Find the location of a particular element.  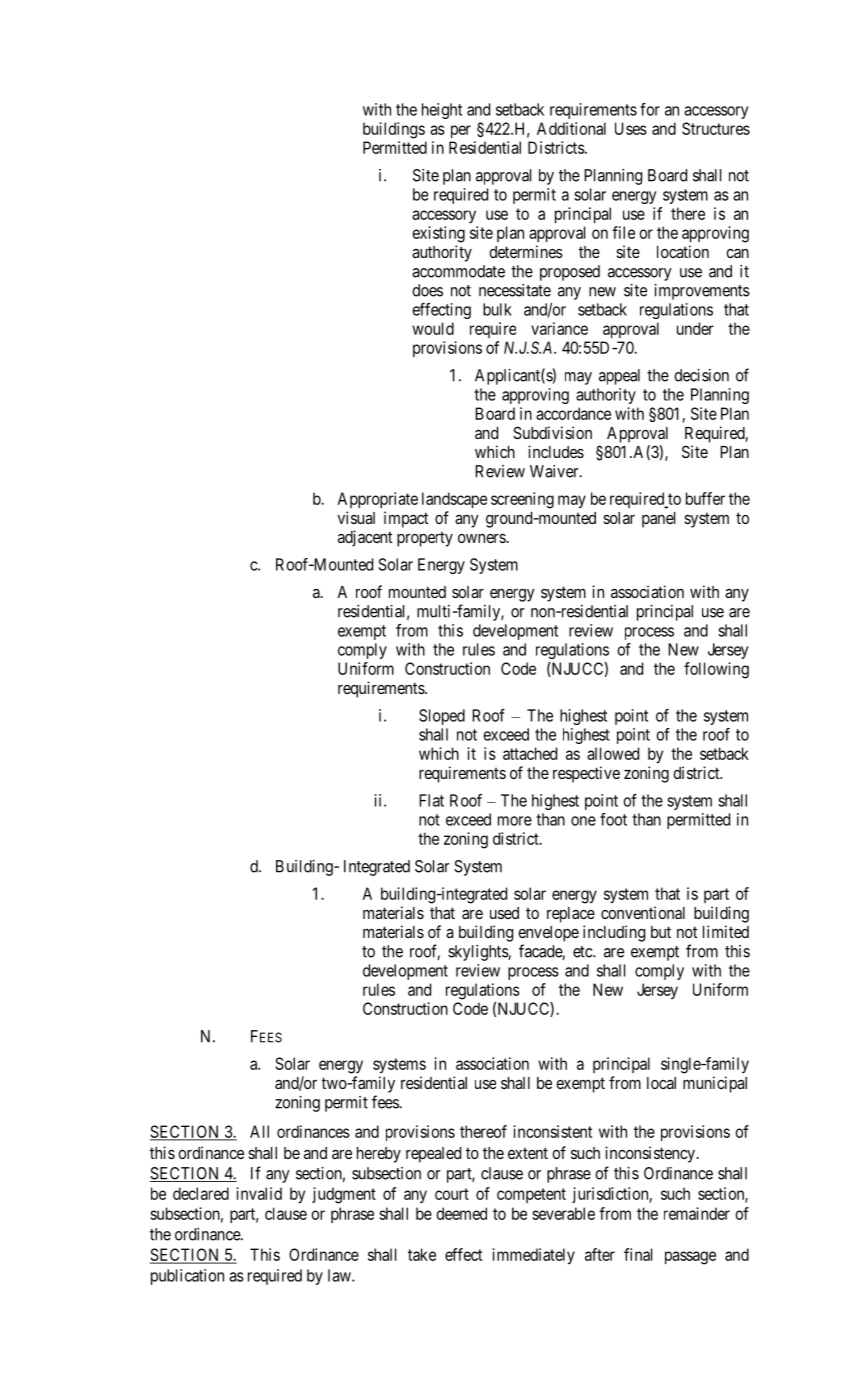

height is located at coordinates (442, 111).
